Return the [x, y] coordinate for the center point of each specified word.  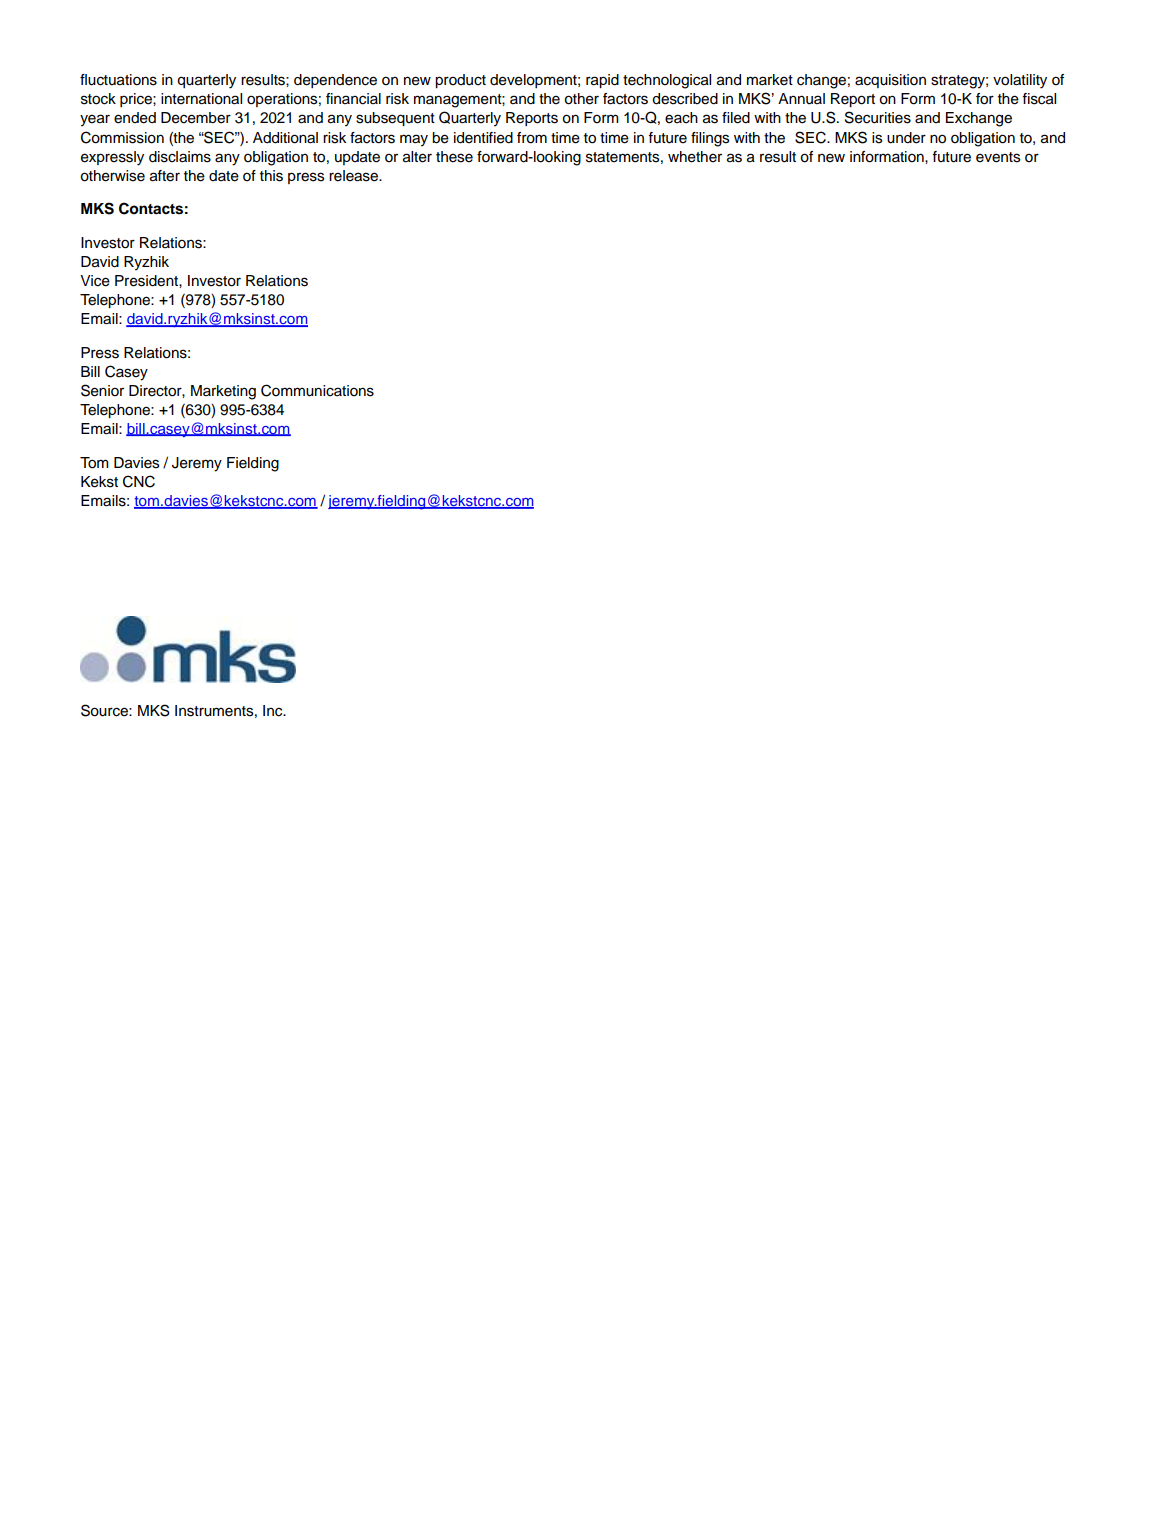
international [201, 99]
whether [695, 157]
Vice [95, 281]
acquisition [890, 81]
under [906, 138]
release [355, 176]
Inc [274, 711]
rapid [602, 81]
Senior [102, 390]
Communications [317, 390]
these [454, 157]
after [165, 176]
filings [710, 139]
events [998, 157]
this [271, 176]
